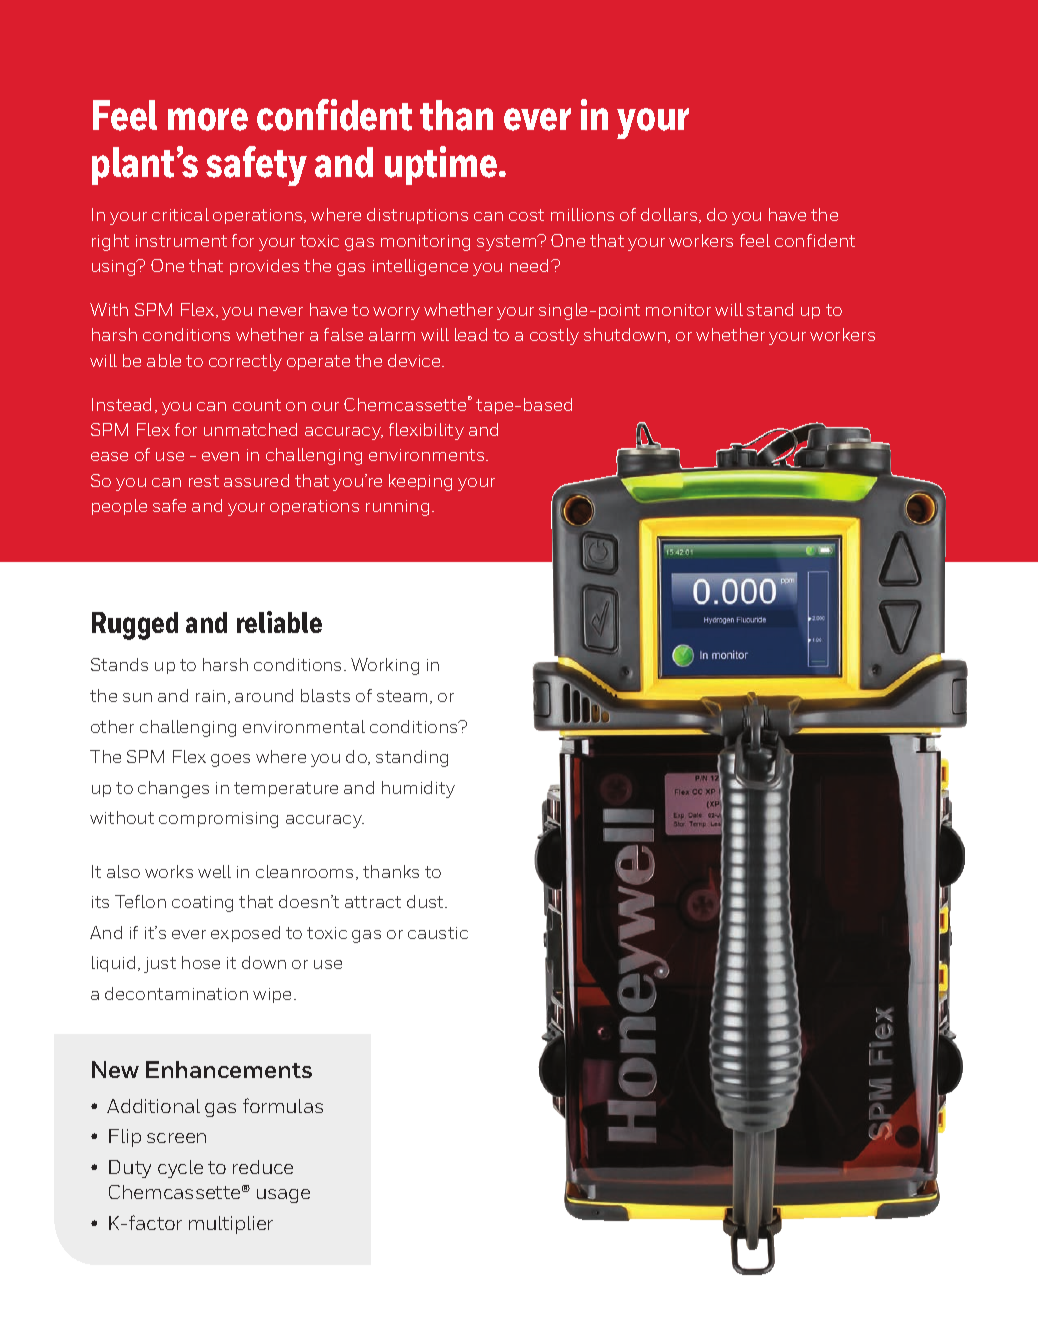 This screenshot has height=1344, width=1038. Describe the element at coordinates (441, 165) in the screenshot. I see `uptime` at that location.
